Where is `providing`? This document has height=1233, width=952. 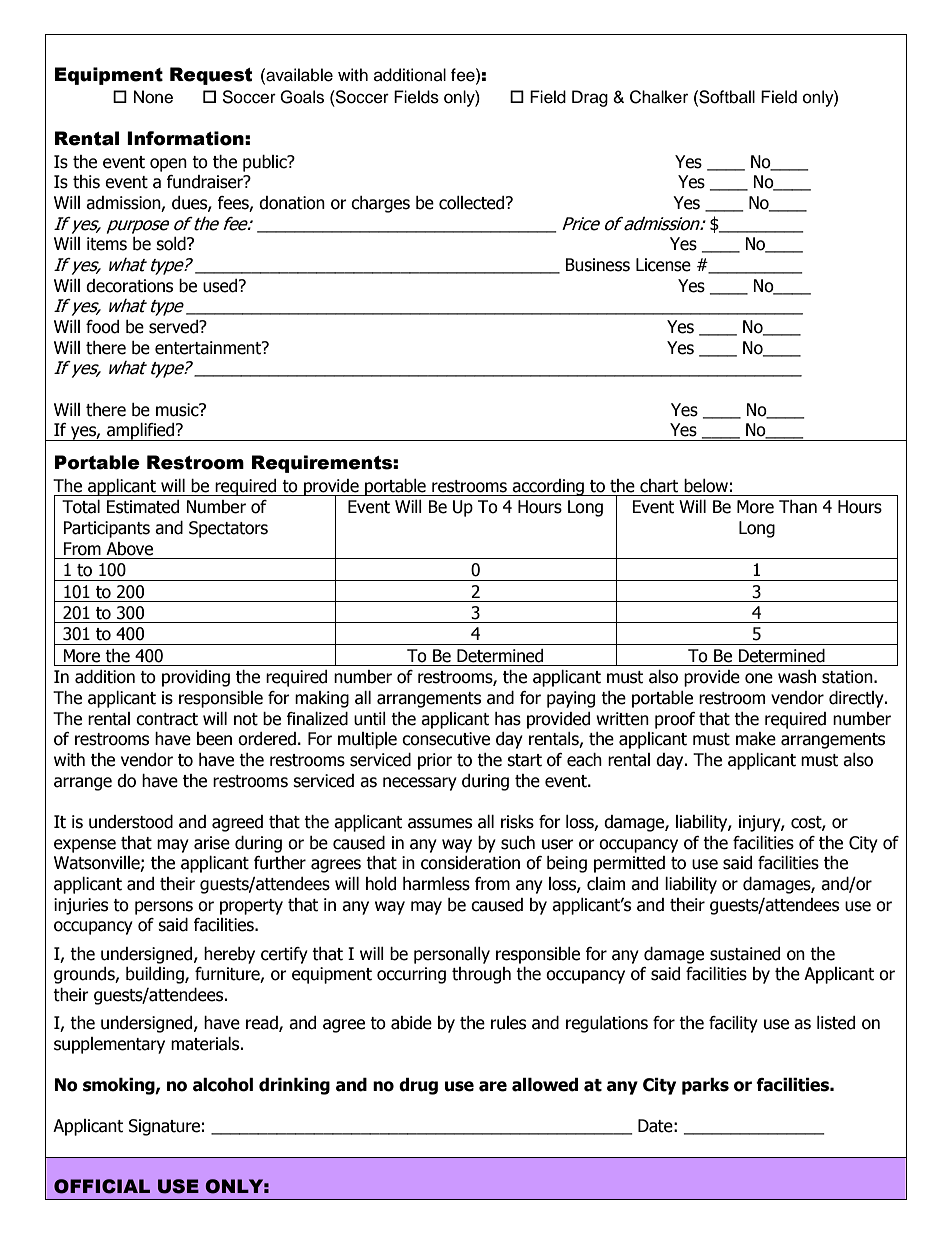
providing is located at coordinates (196, 678).
